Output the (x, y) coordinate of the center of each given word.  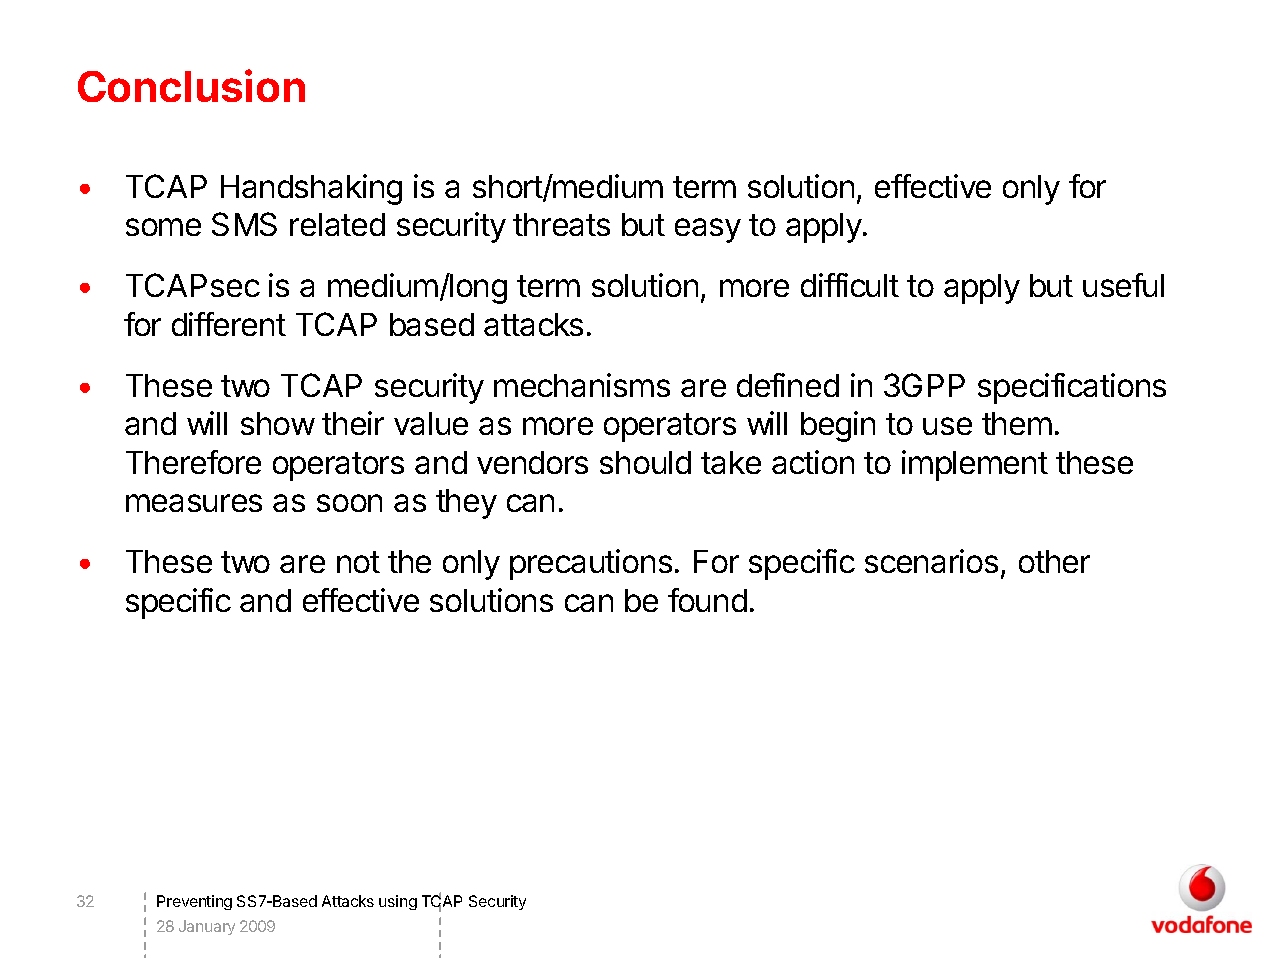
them (1017, 423)
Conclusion (191, 85)
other (1054, 561)
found (707, 600)
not (358, 562)
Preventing (194, 902)
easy (708, 230)
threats (561, 224)
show (278, 423)
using (398, 902)
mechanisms (582, 385)
